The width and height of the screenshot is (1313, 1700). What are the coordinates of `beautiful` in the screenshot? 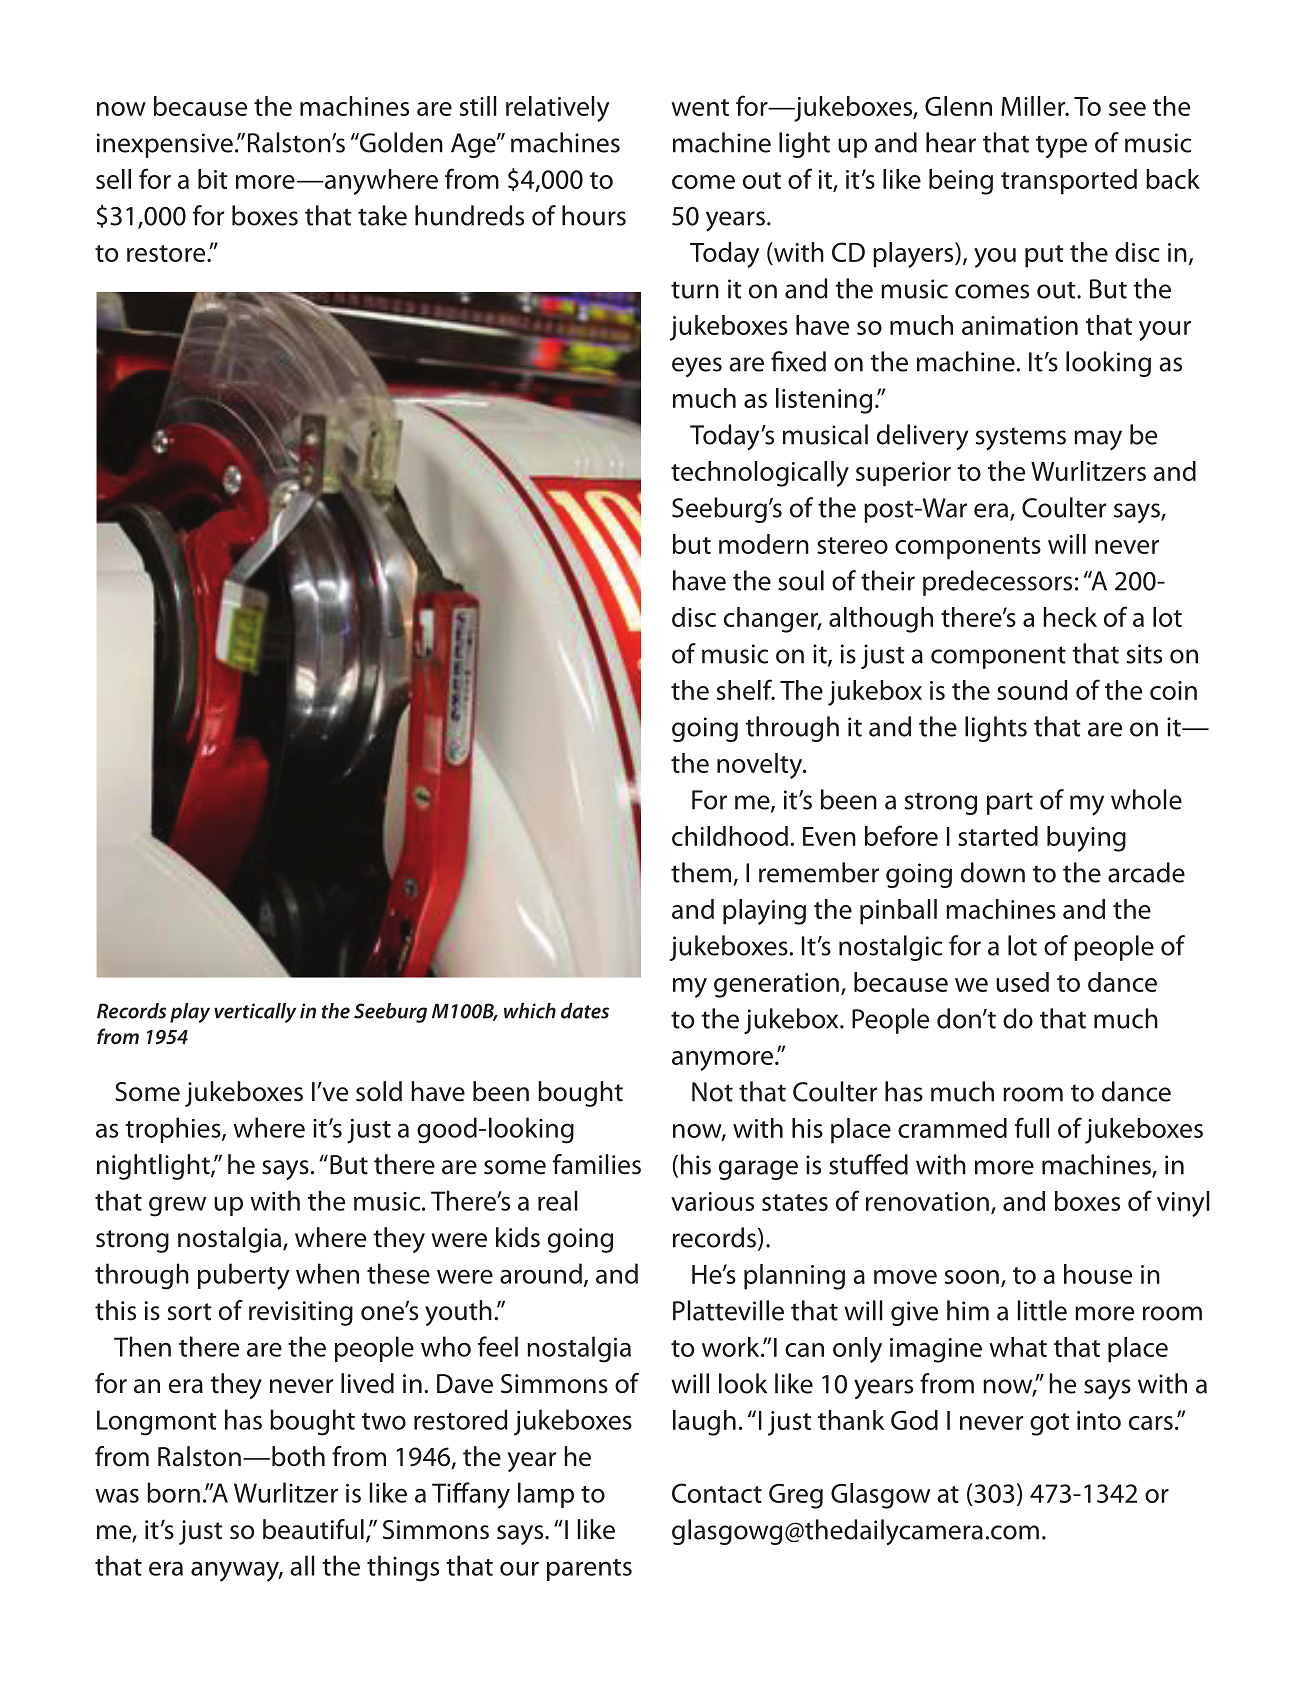 It's located at (313, 1529).
